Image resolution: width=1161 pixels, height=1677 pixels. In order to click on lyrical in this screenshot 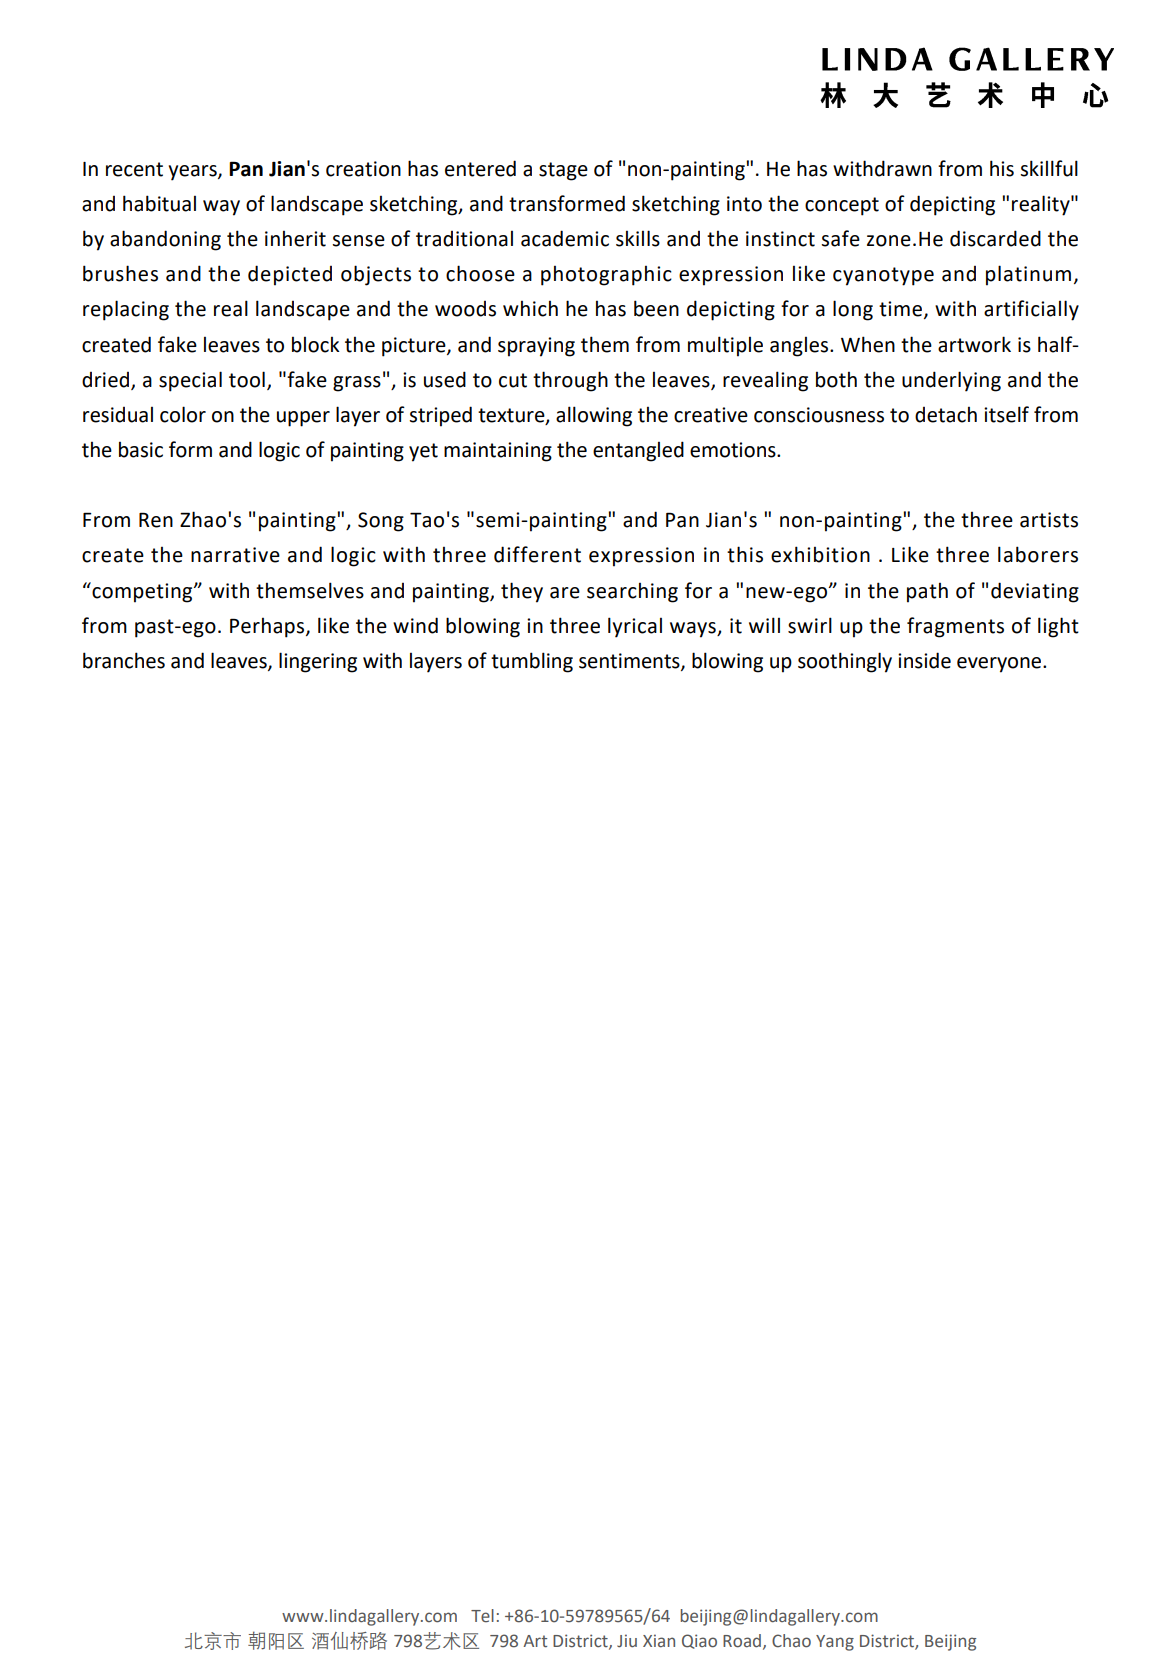, I will do `click(635, 627)`.
